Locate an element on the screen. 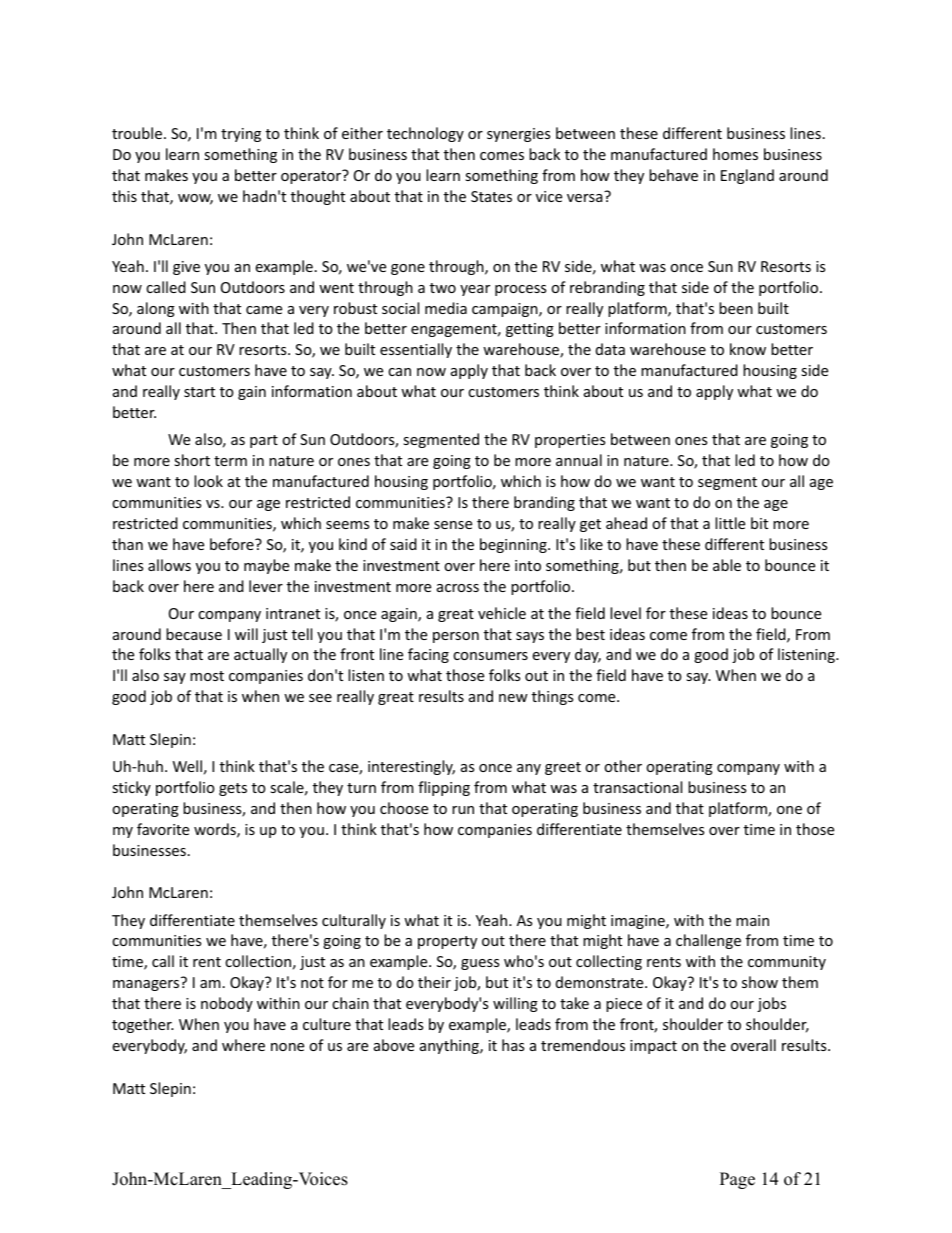 The height and width of the screenshot is (1233, 952). Page is located at coordinates (737, 1180).
